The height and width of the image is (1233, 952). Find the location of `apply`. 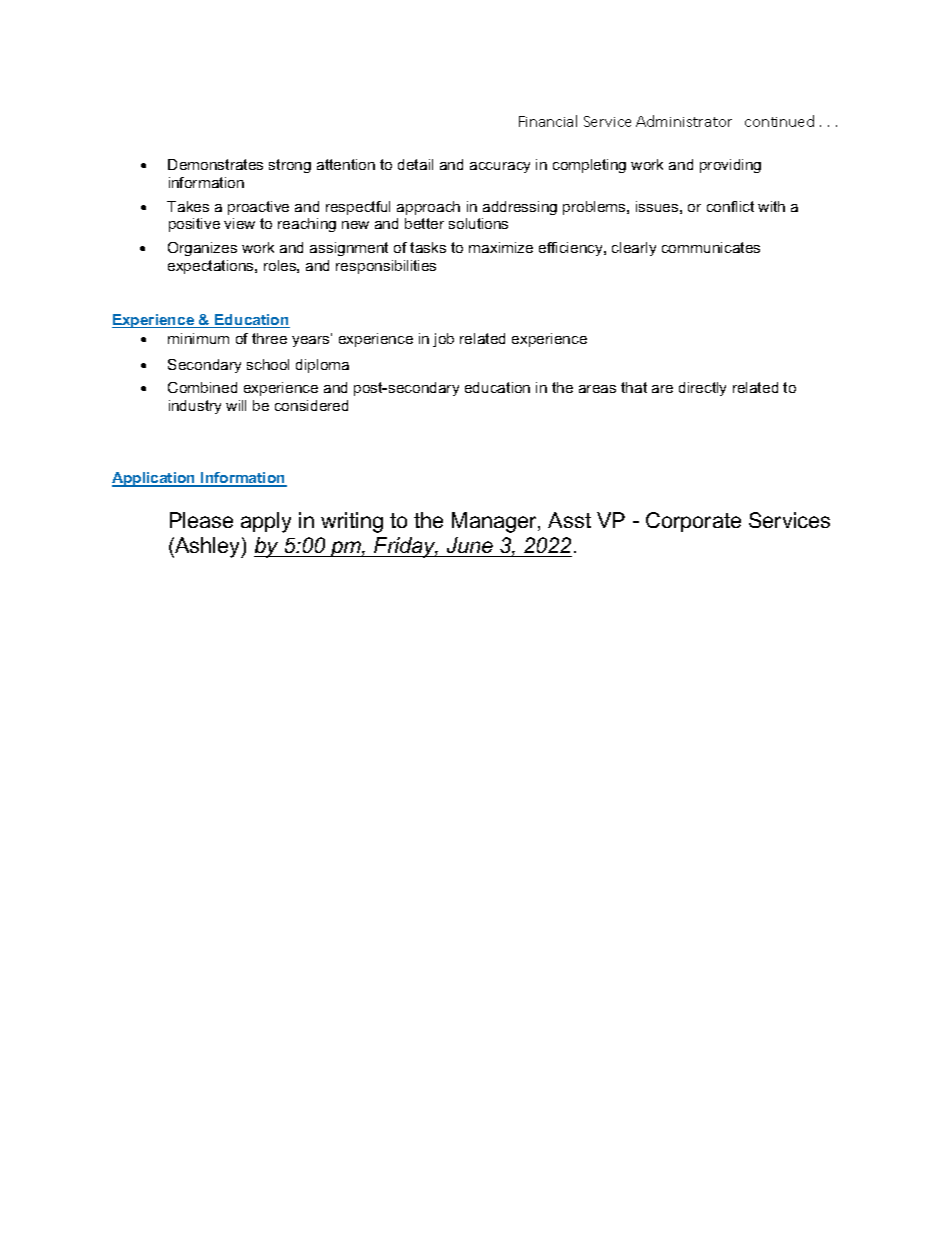

apply is located at coordinates (266, 522).
